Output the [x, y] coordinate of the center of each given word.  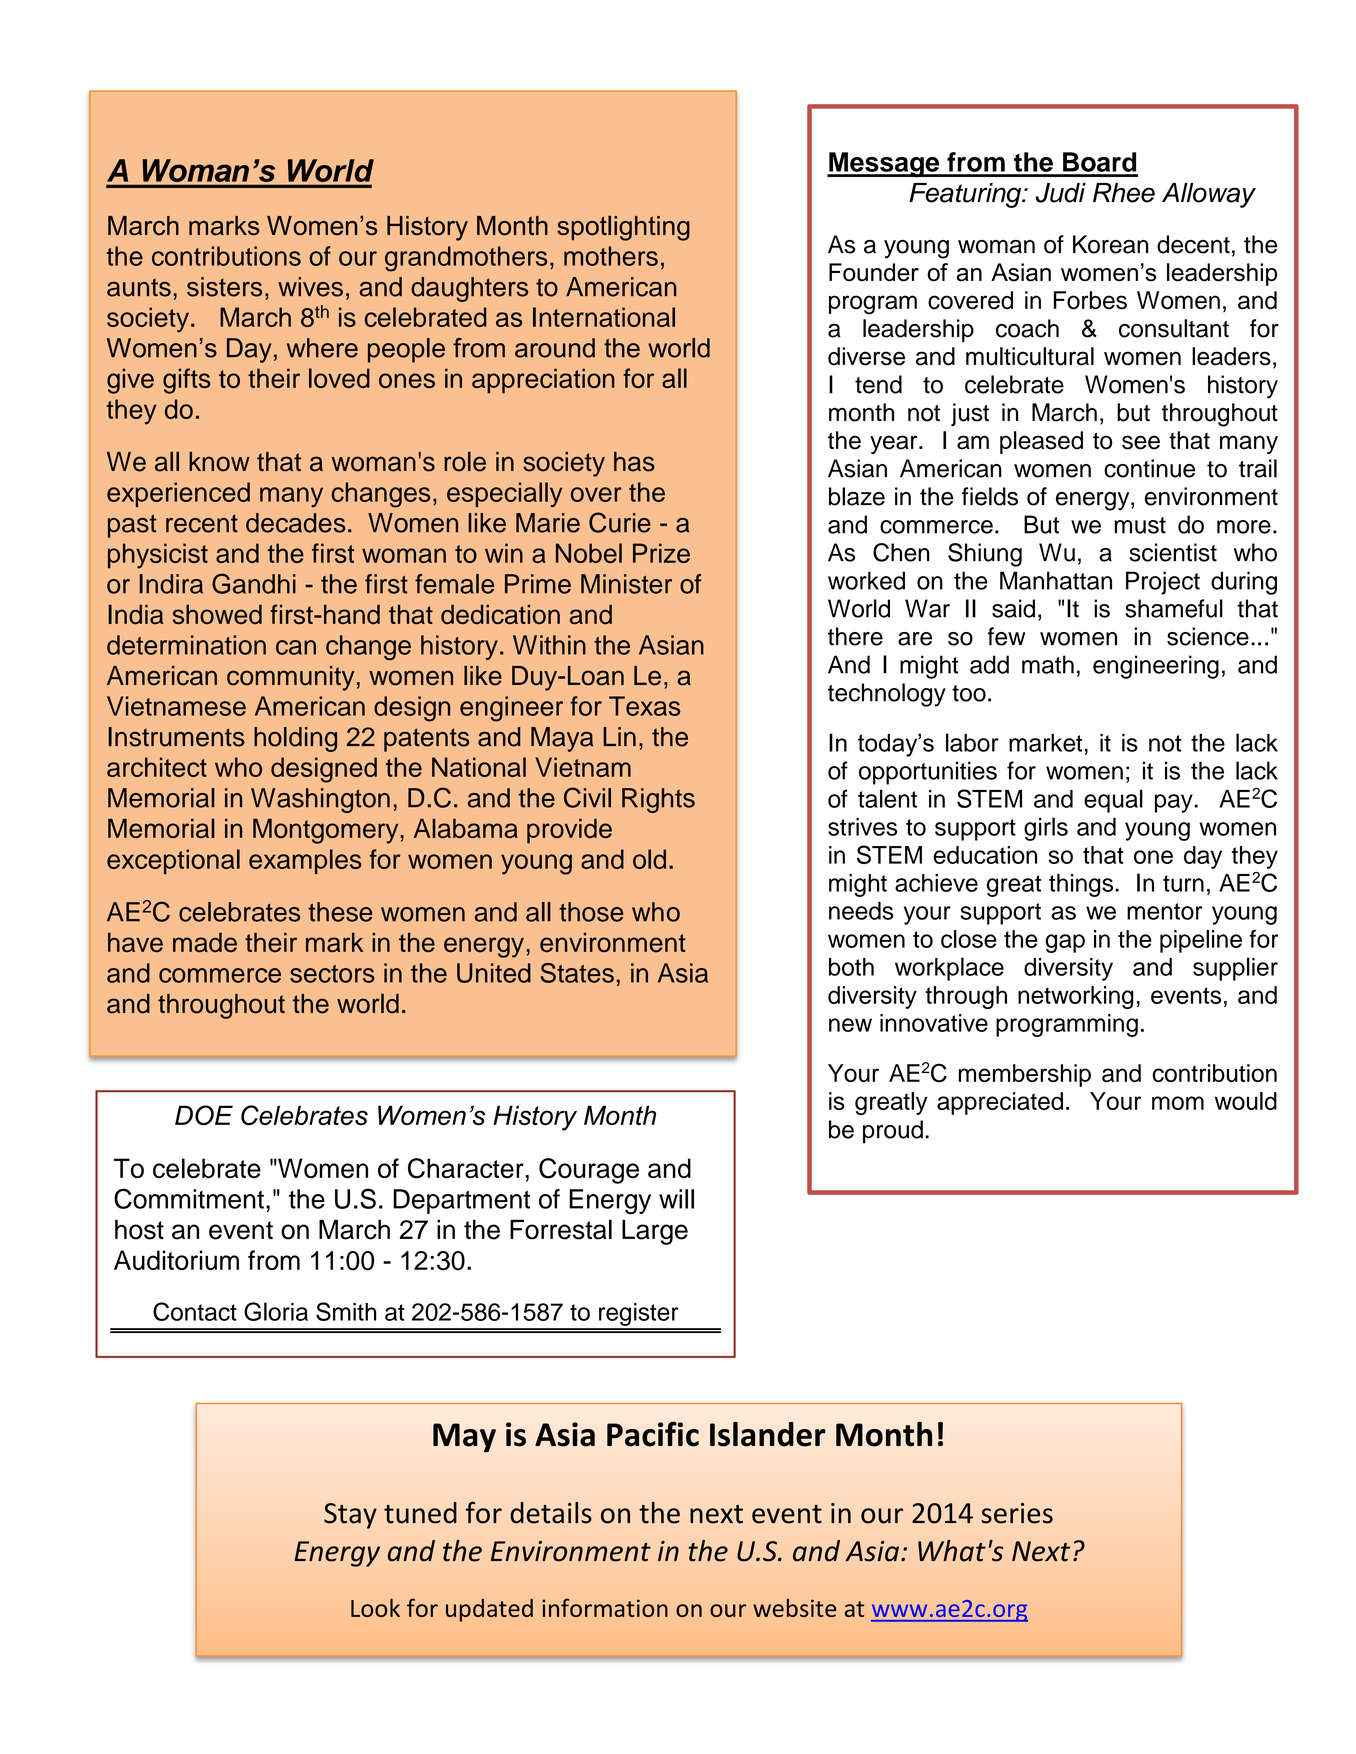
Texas [644, 706]
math [1048, 664]
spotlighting [623, 228]
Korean [1110, 244]
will [676, 1199]
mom [1178, 1103]
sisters [224, 287]
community [291, 678]
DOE [204, 1115]
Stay [350, 1516]
